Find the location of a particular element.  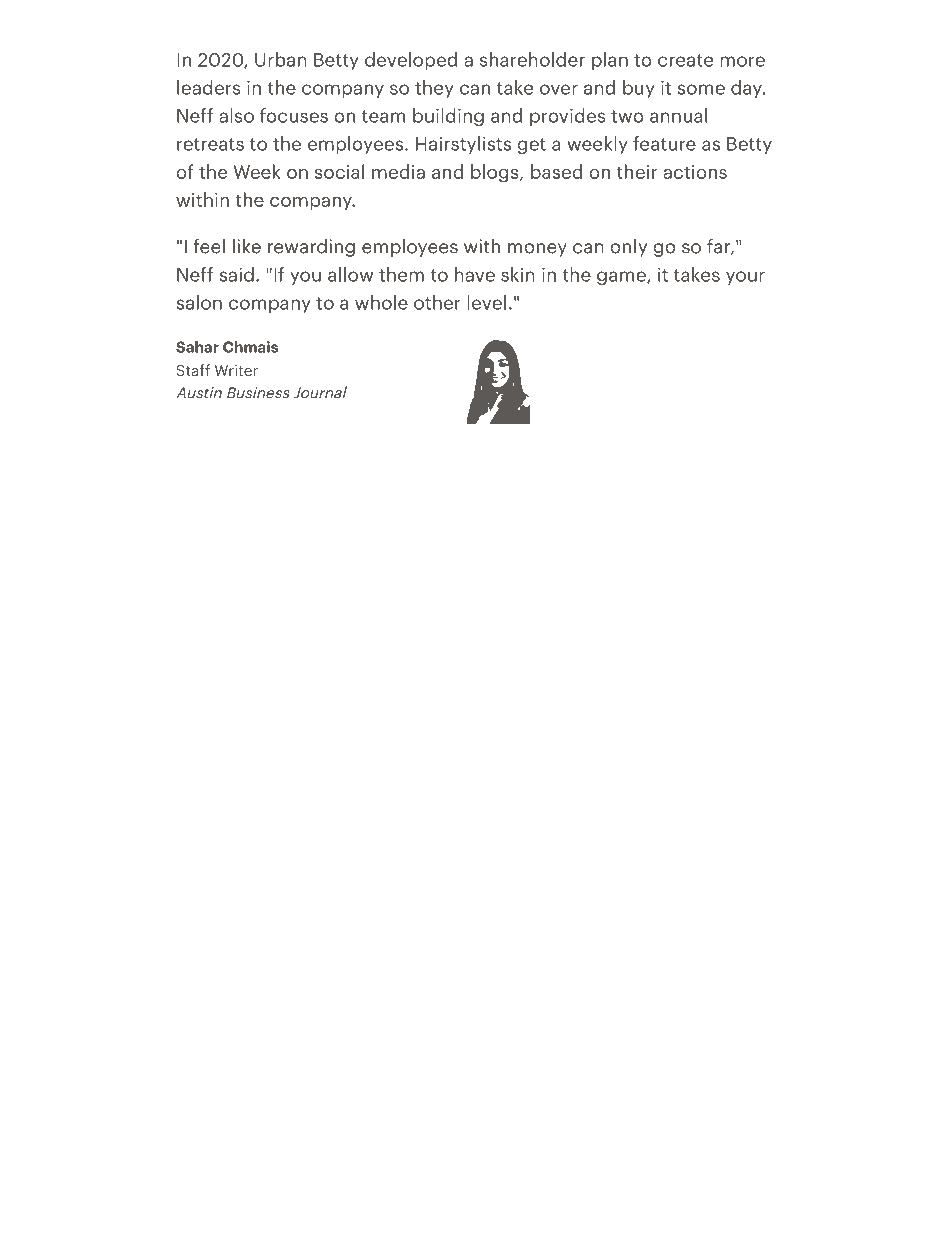

like is located at coordinates (247, 246).
